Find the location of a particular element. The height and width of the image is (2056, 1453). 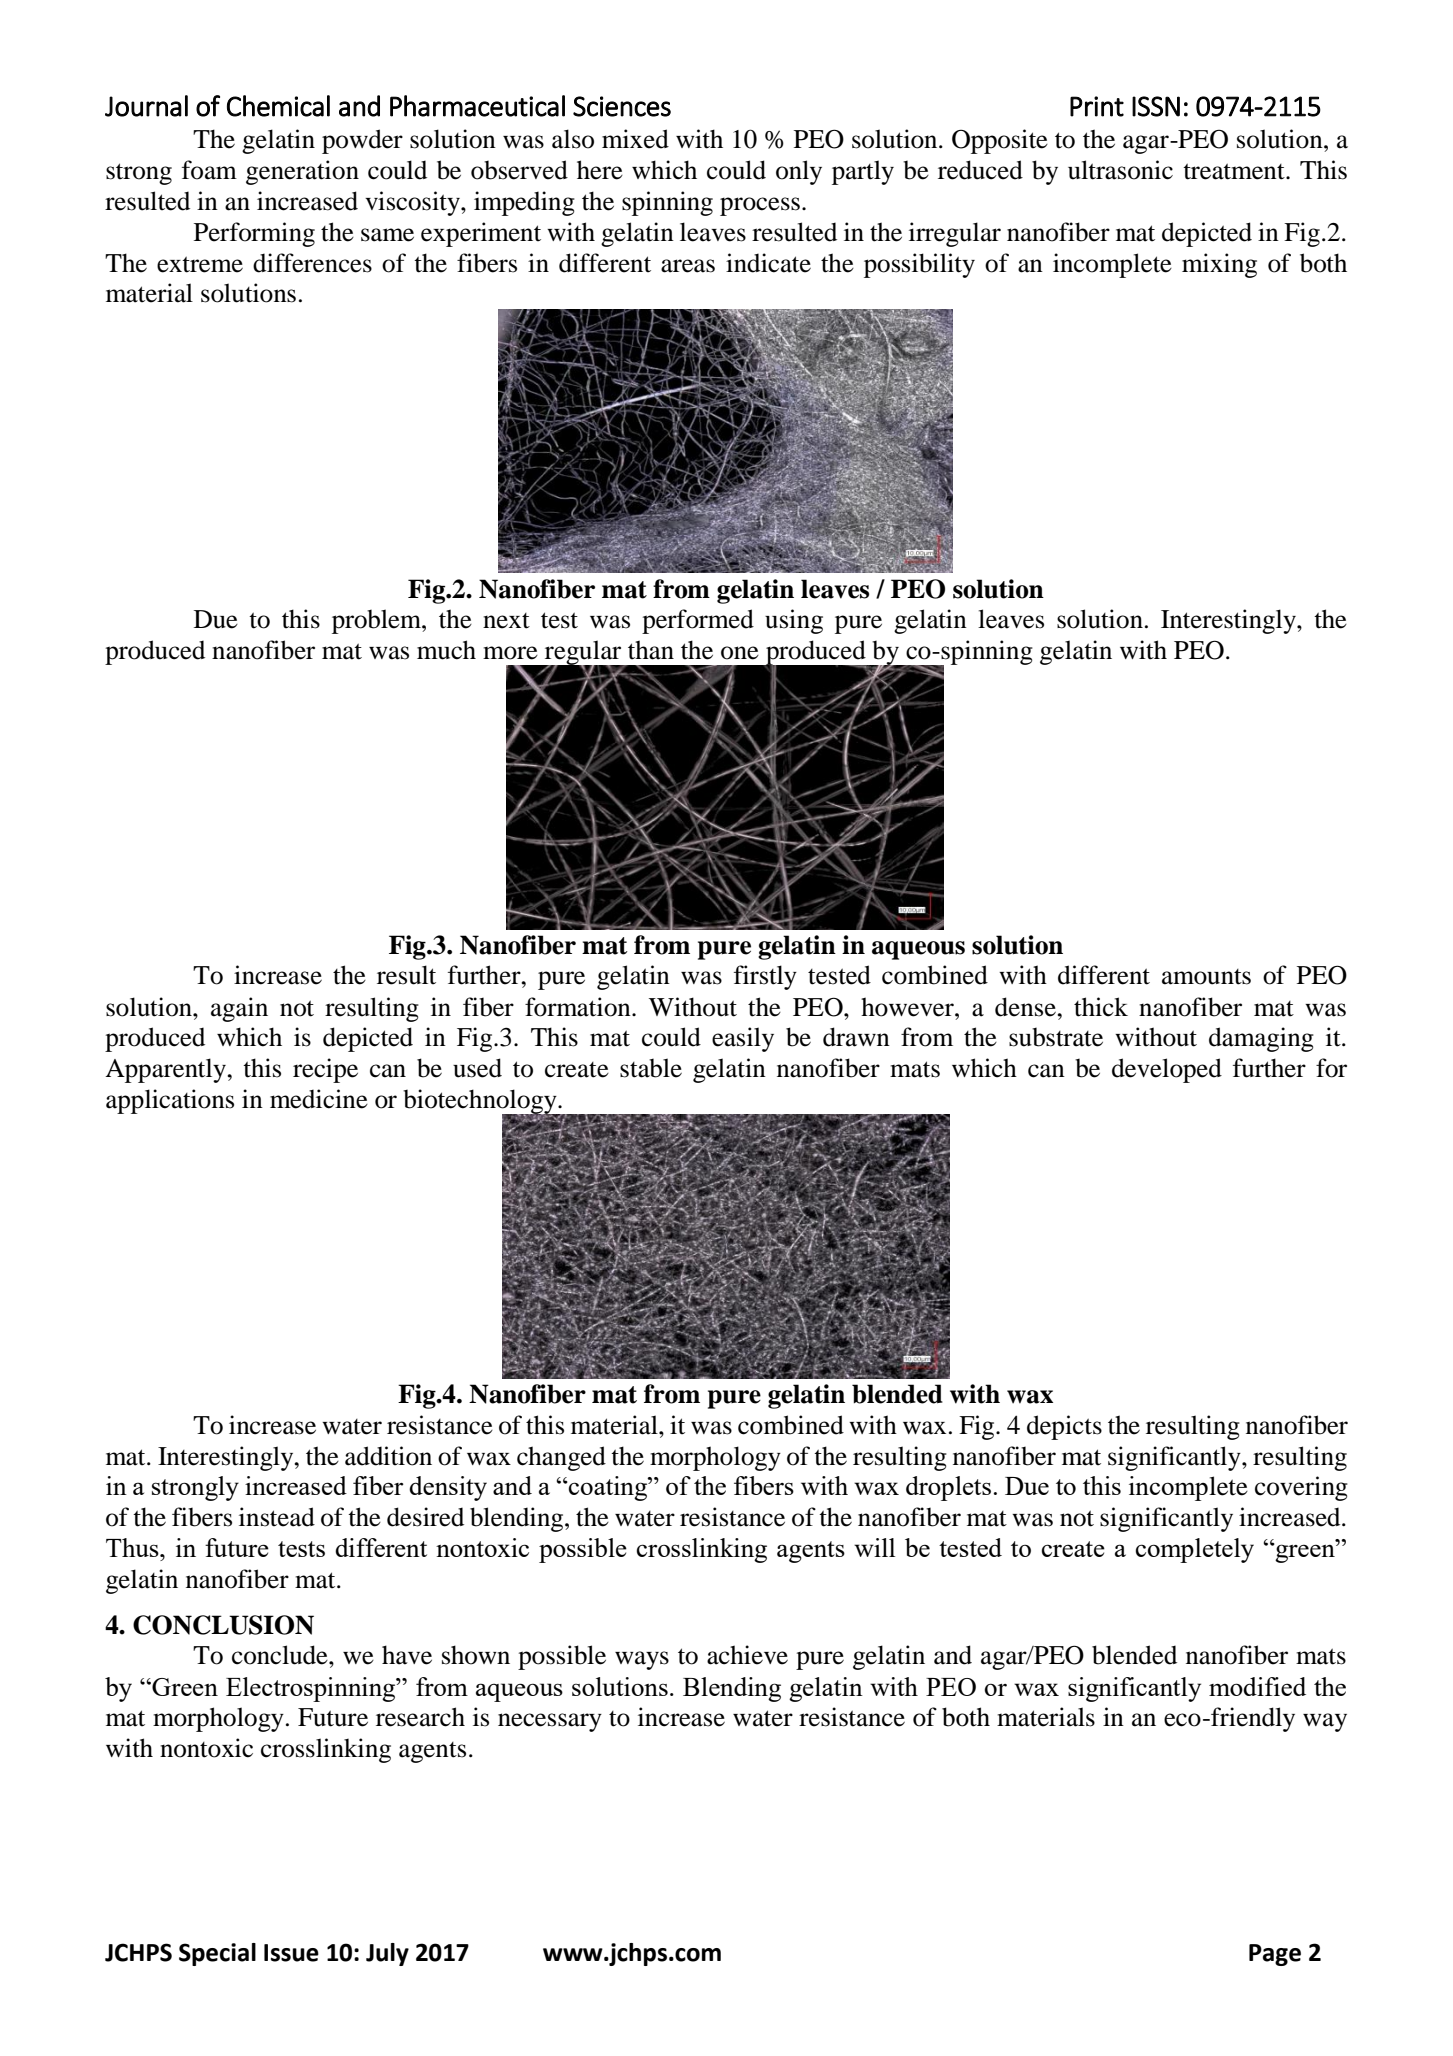

process is located at coordinates (761, 206).
